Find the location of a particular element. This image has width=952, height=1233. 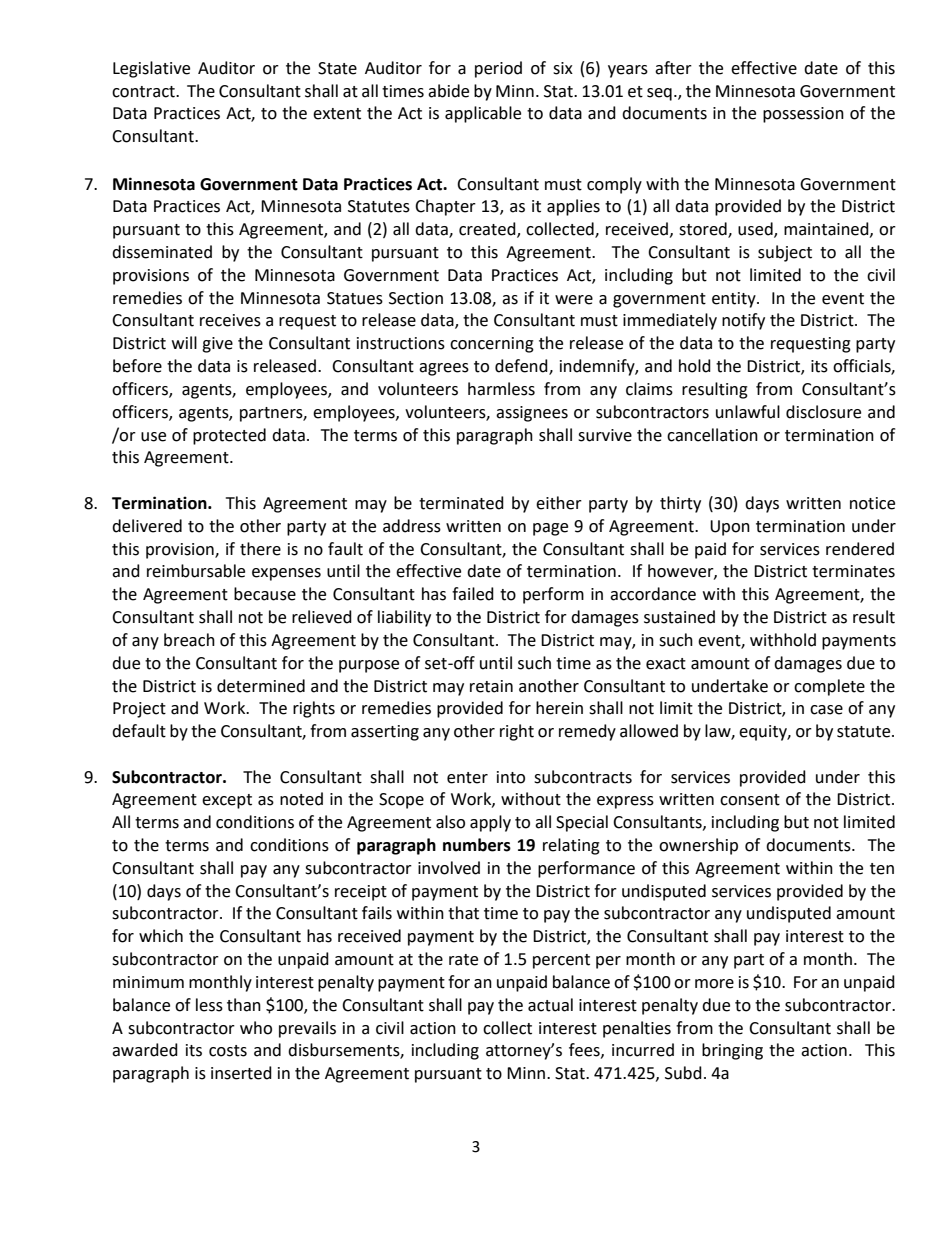

assignees is located at coordinates (532, 414).
